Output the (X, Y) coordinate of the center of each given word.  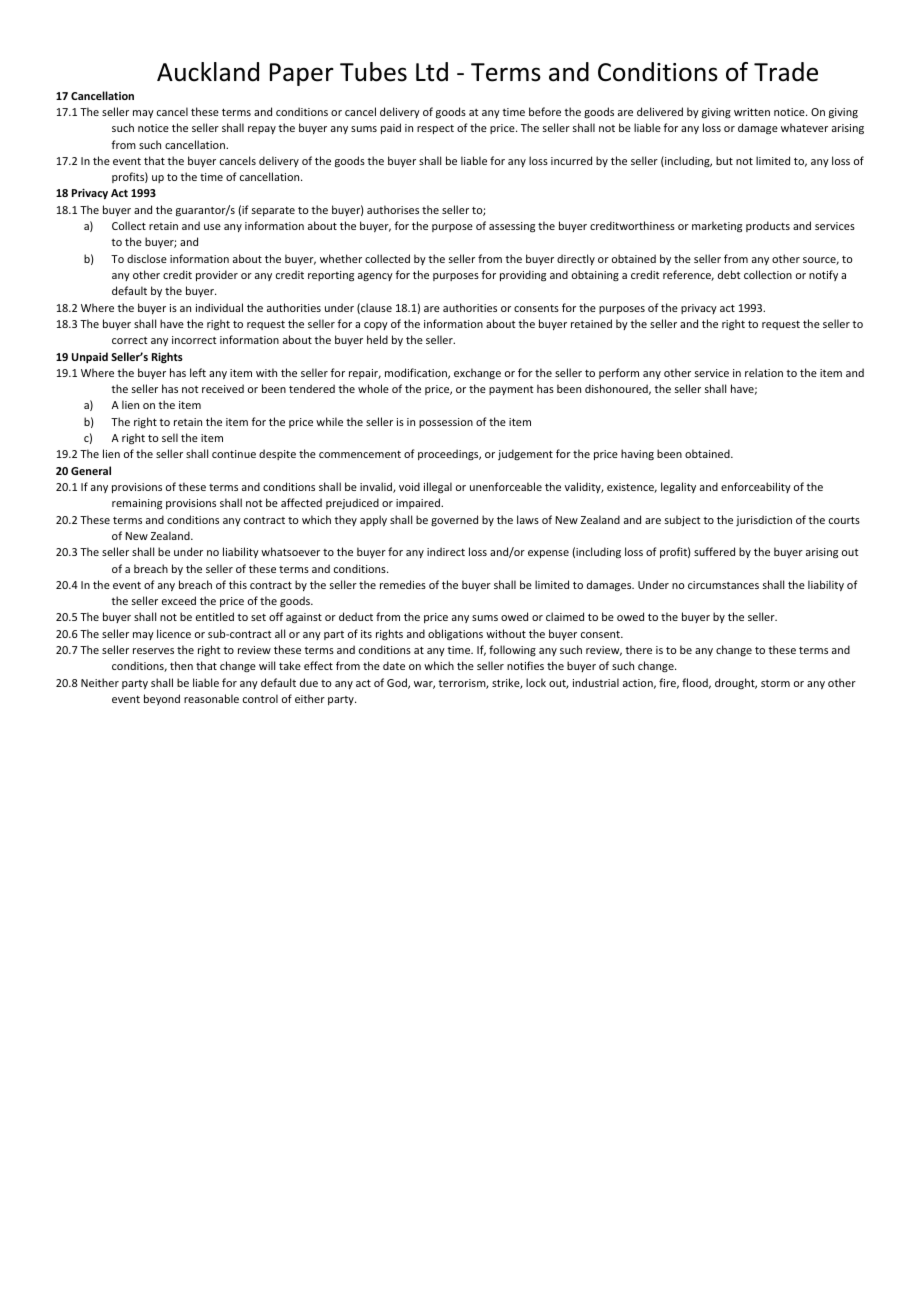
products (768, 226)
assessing (512, 227)
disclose (147, 258)
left (198, 372)
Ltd (432, 72)
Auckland (208, 72)
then (181, 665)
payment (511, 390)
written (752, 112)
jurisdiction (764, 520)
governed (454, 520)
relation (764, 372)
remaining (137, 504)
